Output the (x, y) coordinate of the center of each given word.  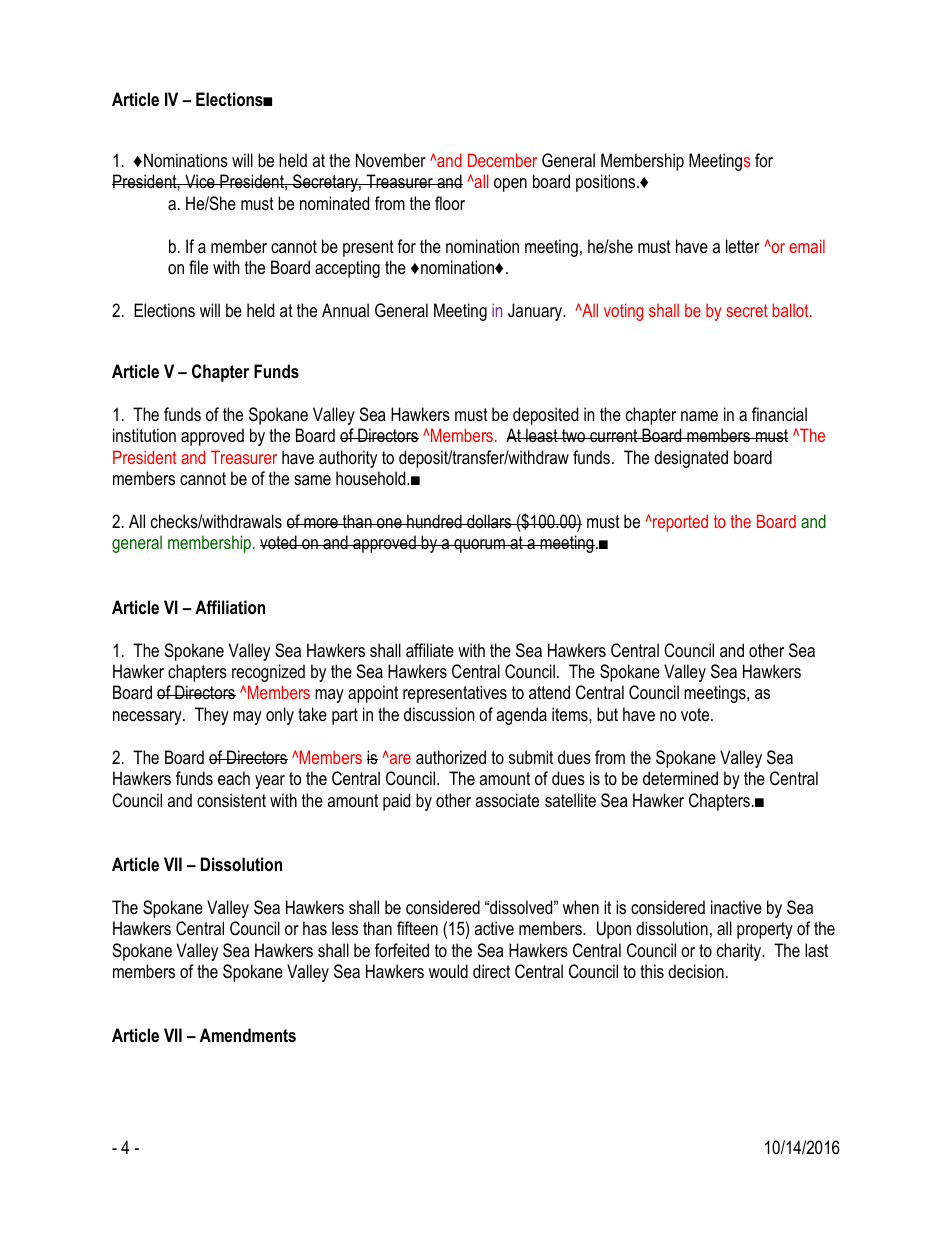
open (510, 185)
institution (144, 435)
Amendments (248, 1035)
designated (691, 459)
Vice (200, 181)
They (212, 716)
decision (696, 971)
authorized (451, 757)
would (448, 971)
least (542, 435)
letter (742, 246)
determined (680, 778)
